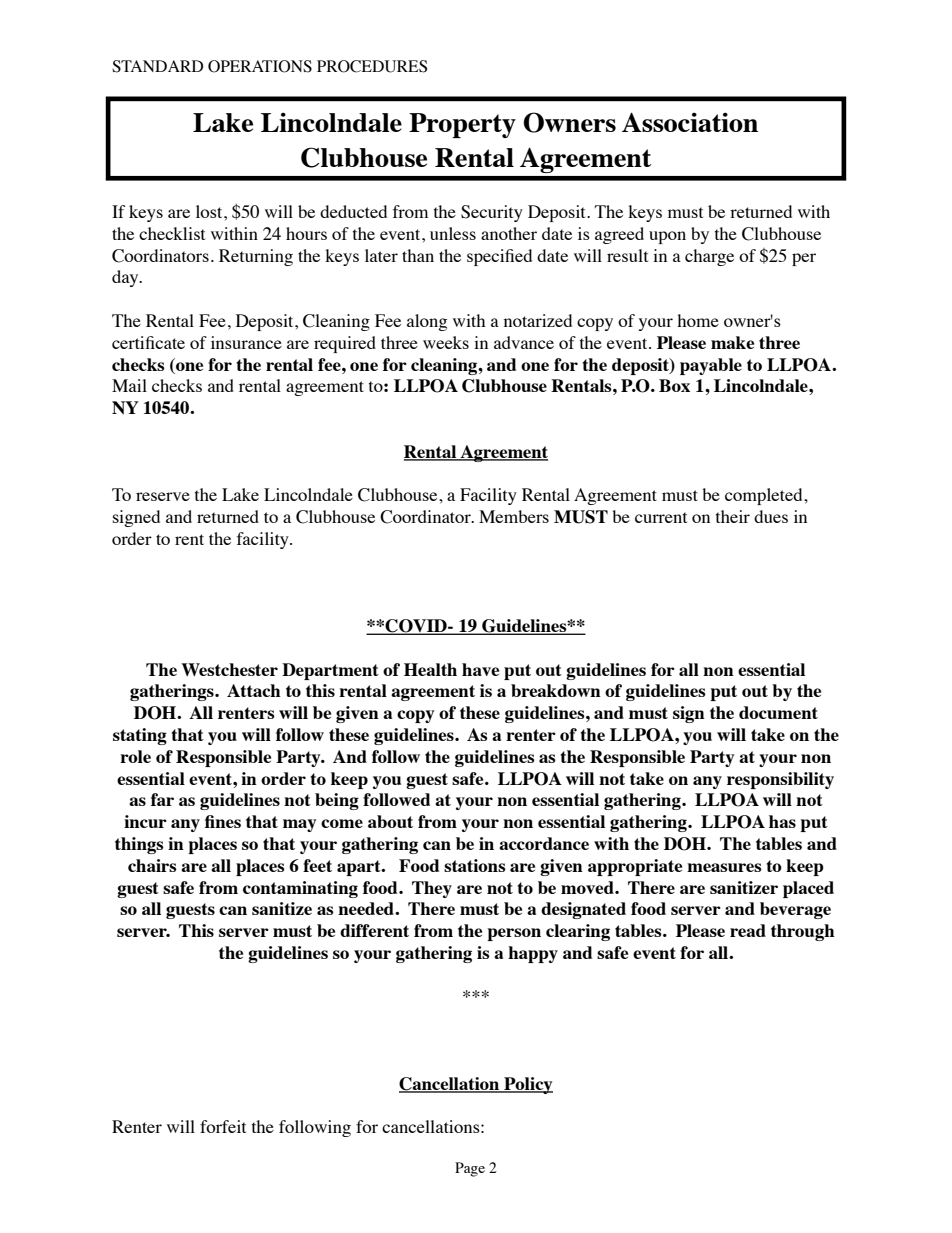 Image resolution: width=952 pixels, height=1233 pixels. Describe the element at coordinates (470, 1169) in the image. I see `Page` at that location.
